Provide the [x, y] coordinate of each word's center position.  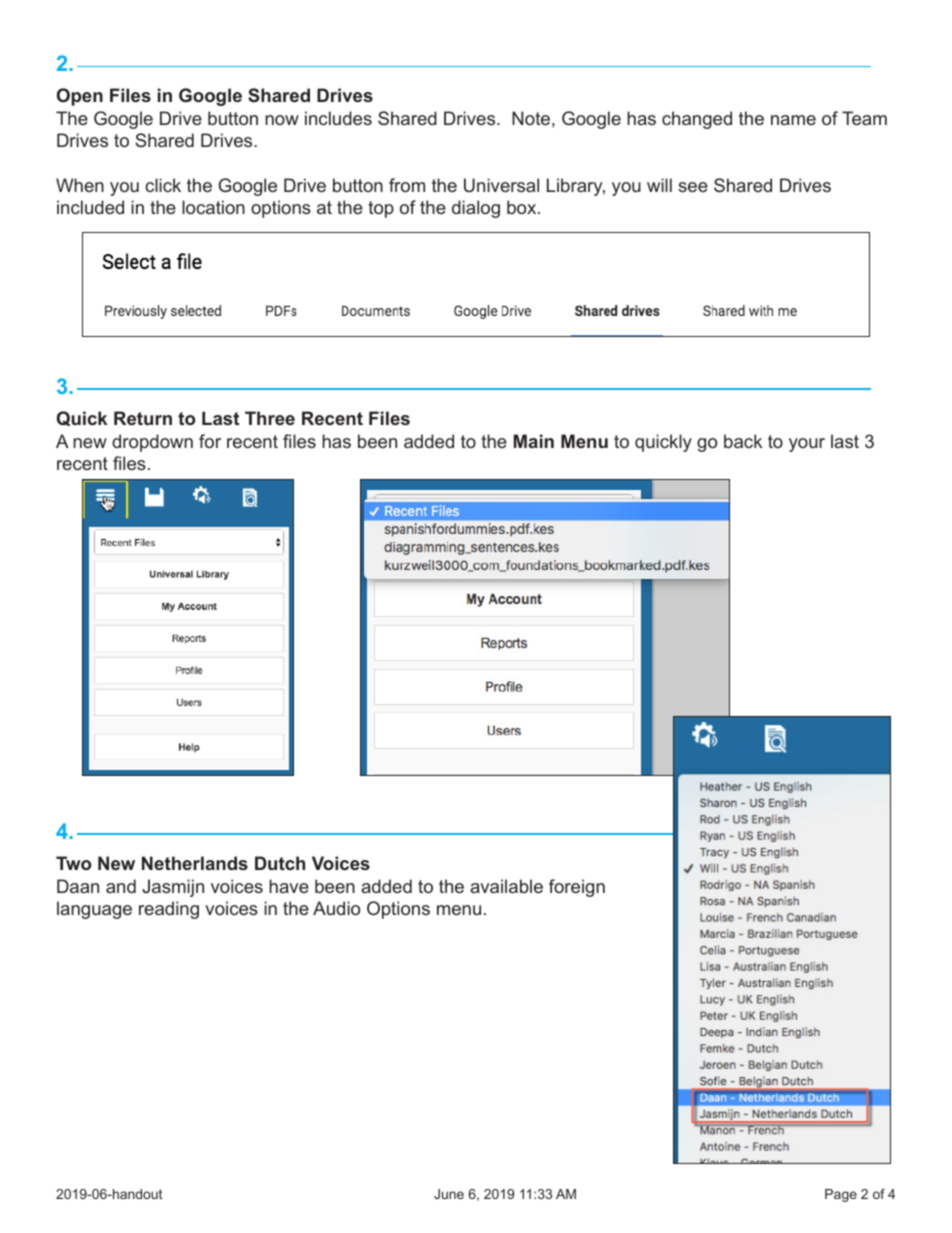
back [743, 441]
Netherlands [195, 863]
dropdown [152, 443]
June [449, 1194]
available [506, 886]
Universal [501, 185]
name [793, 120]
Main [534, 441]
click [163, 185]
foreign [577, 888]
